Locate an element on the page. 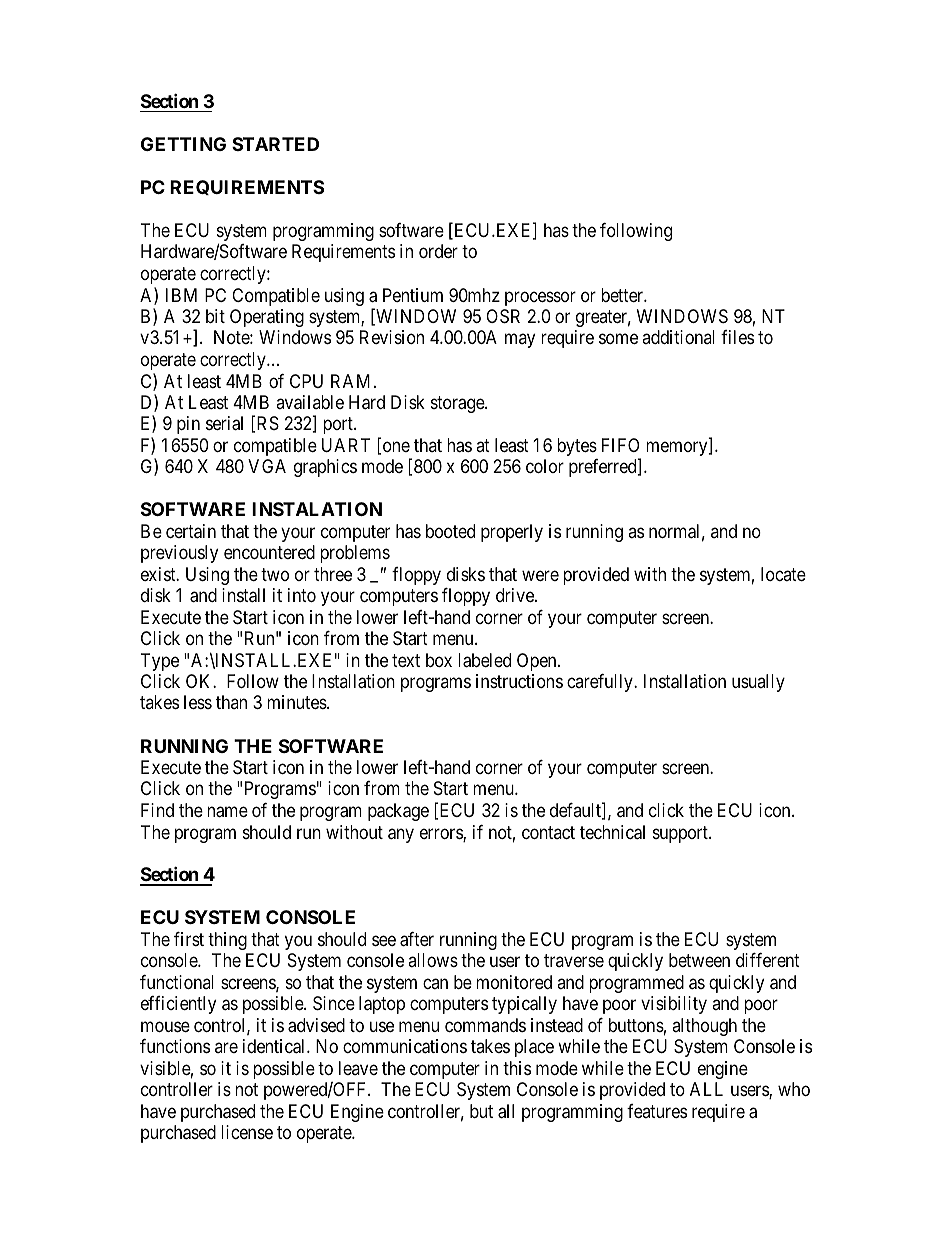  GETTING is located at coordinates (183, 144).
